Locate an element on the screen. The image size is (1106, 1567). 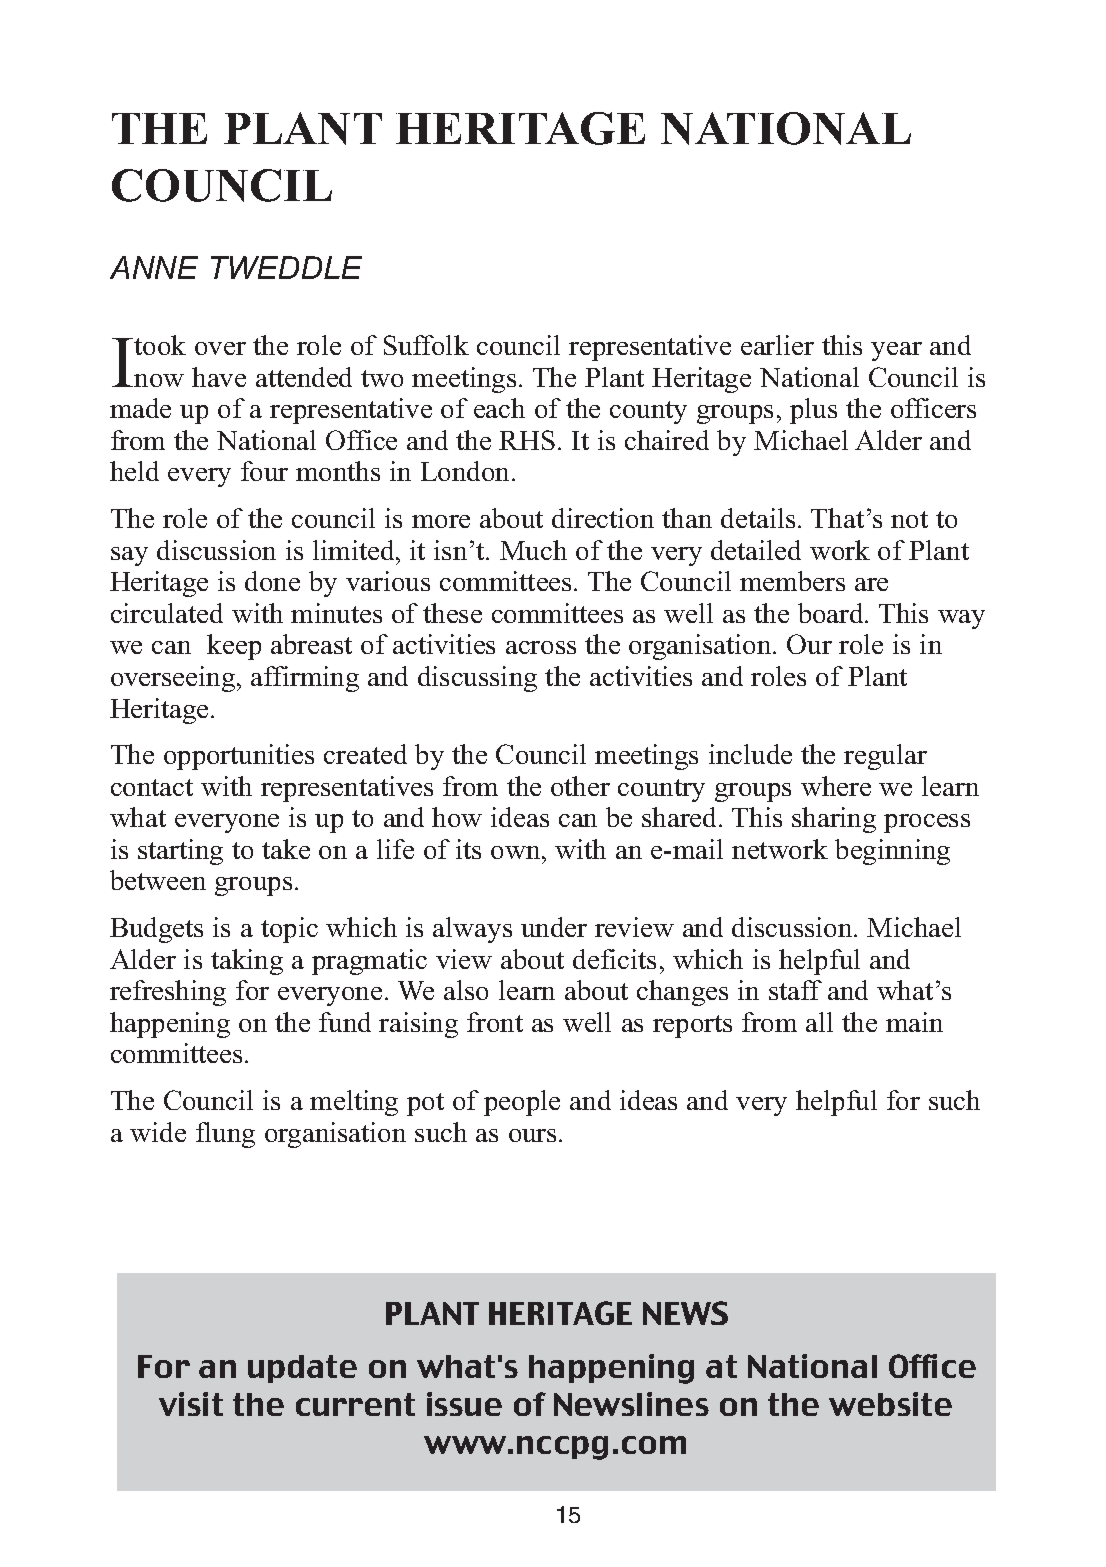
ANNE is located at coordinates (154, 267).
